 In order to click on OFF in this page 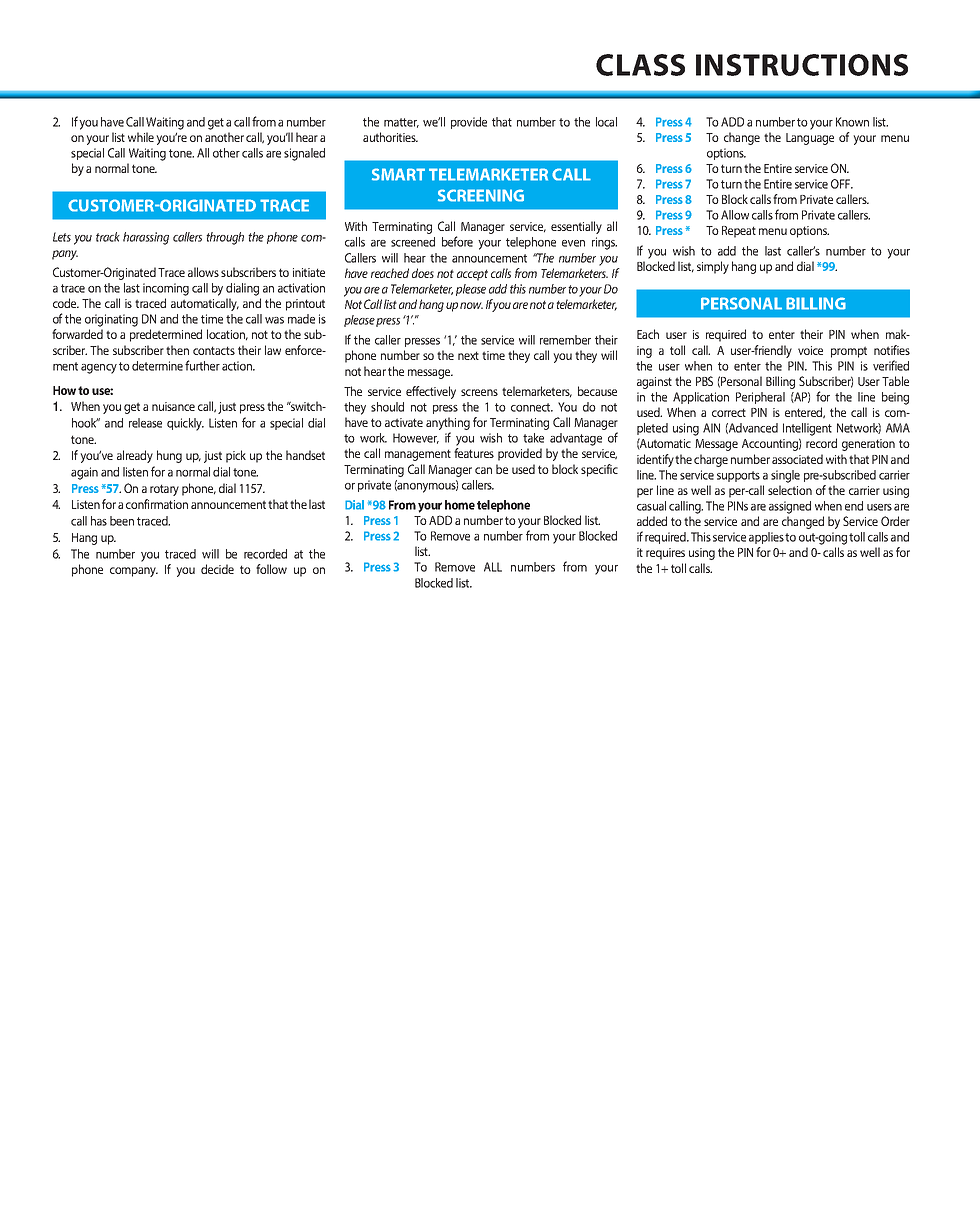, I will do `click(842, 184)`.
